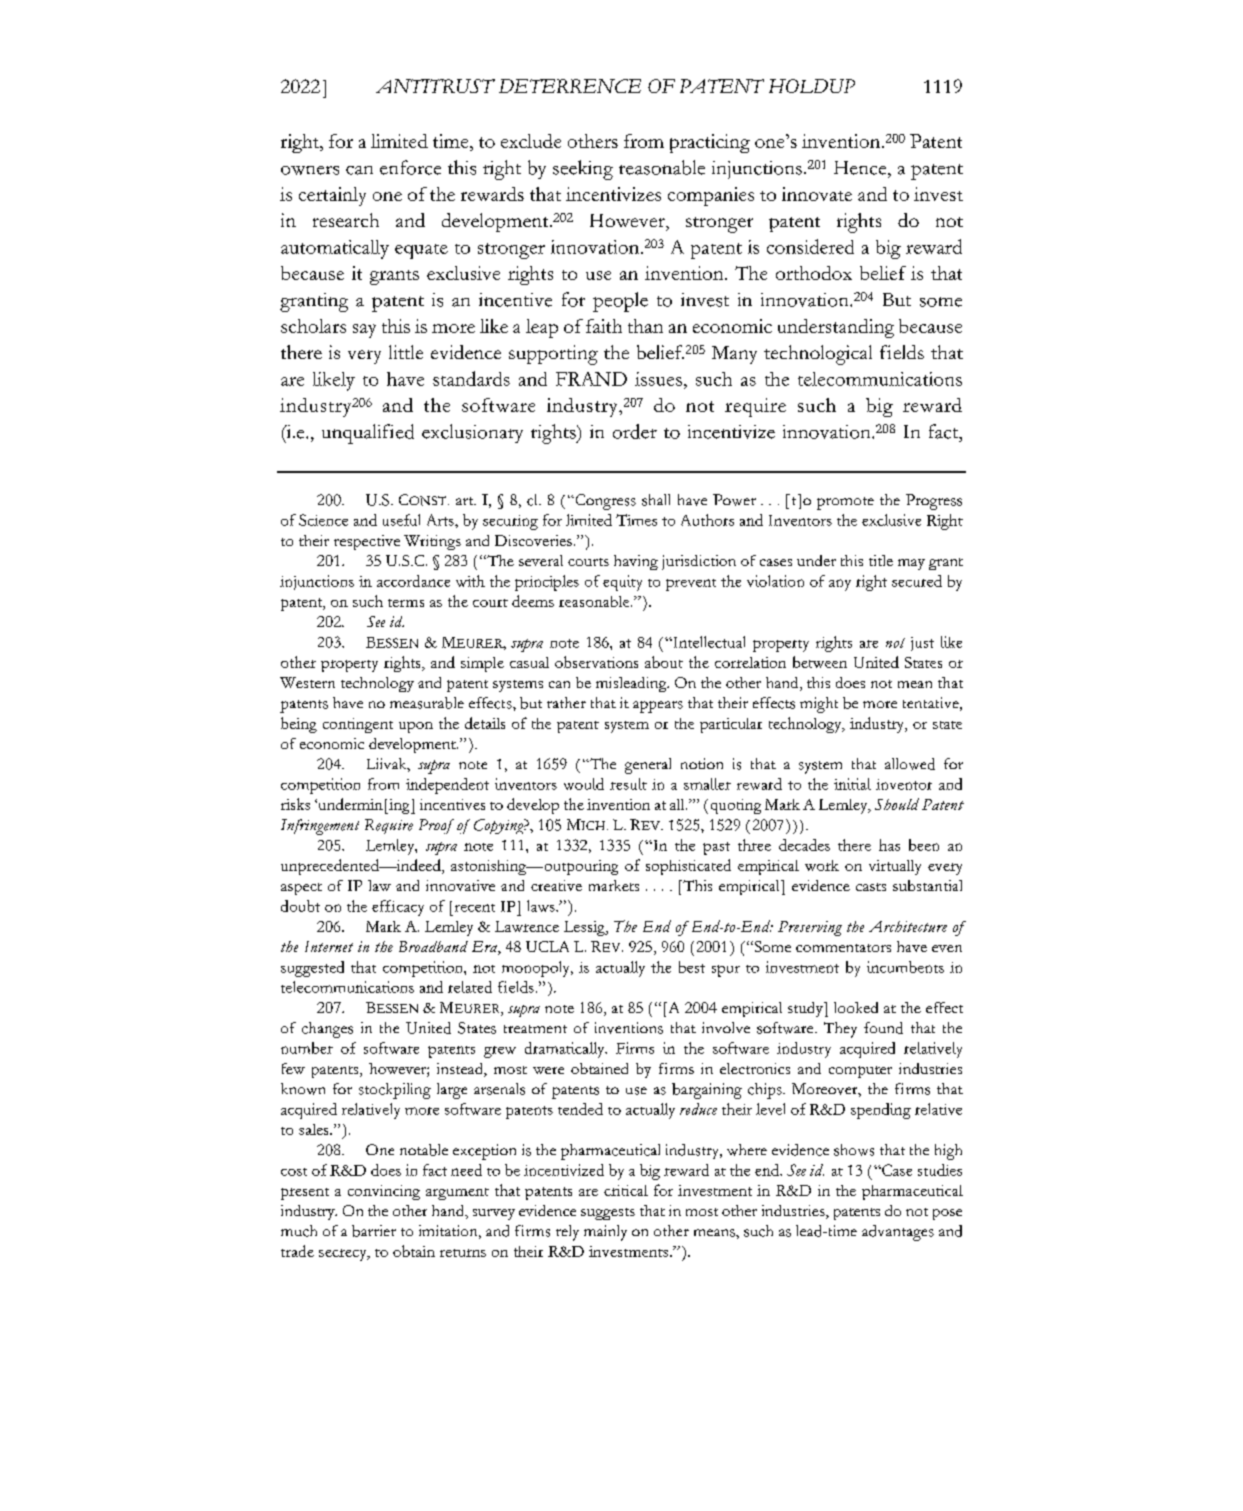 The height and width of the screenshot is (1511, 1243). Describe the element at coordinates (889, 845) in the screenshot. I see `has` at that location.
